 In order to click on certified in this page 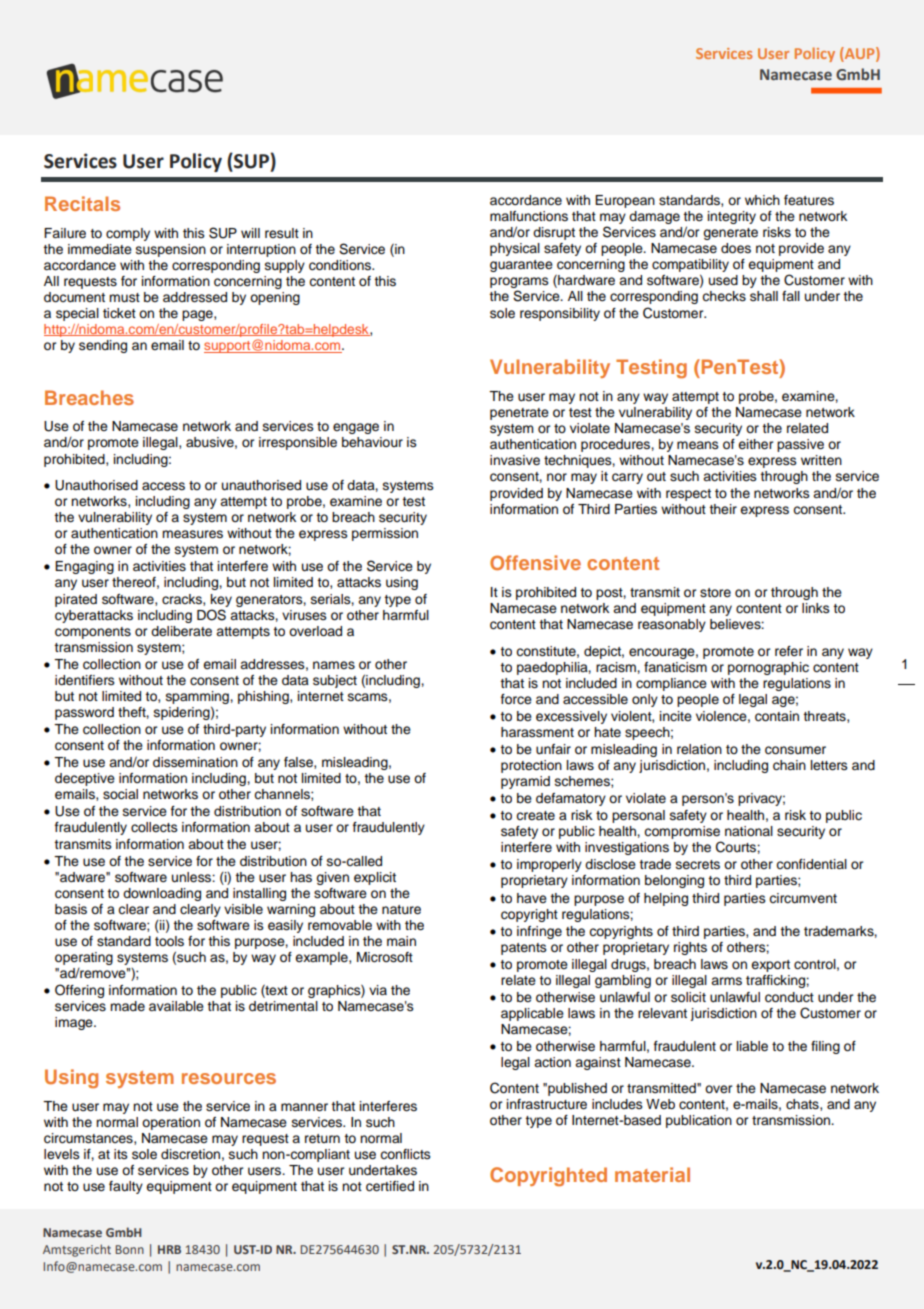, I will do `click(390, 1186)`.
